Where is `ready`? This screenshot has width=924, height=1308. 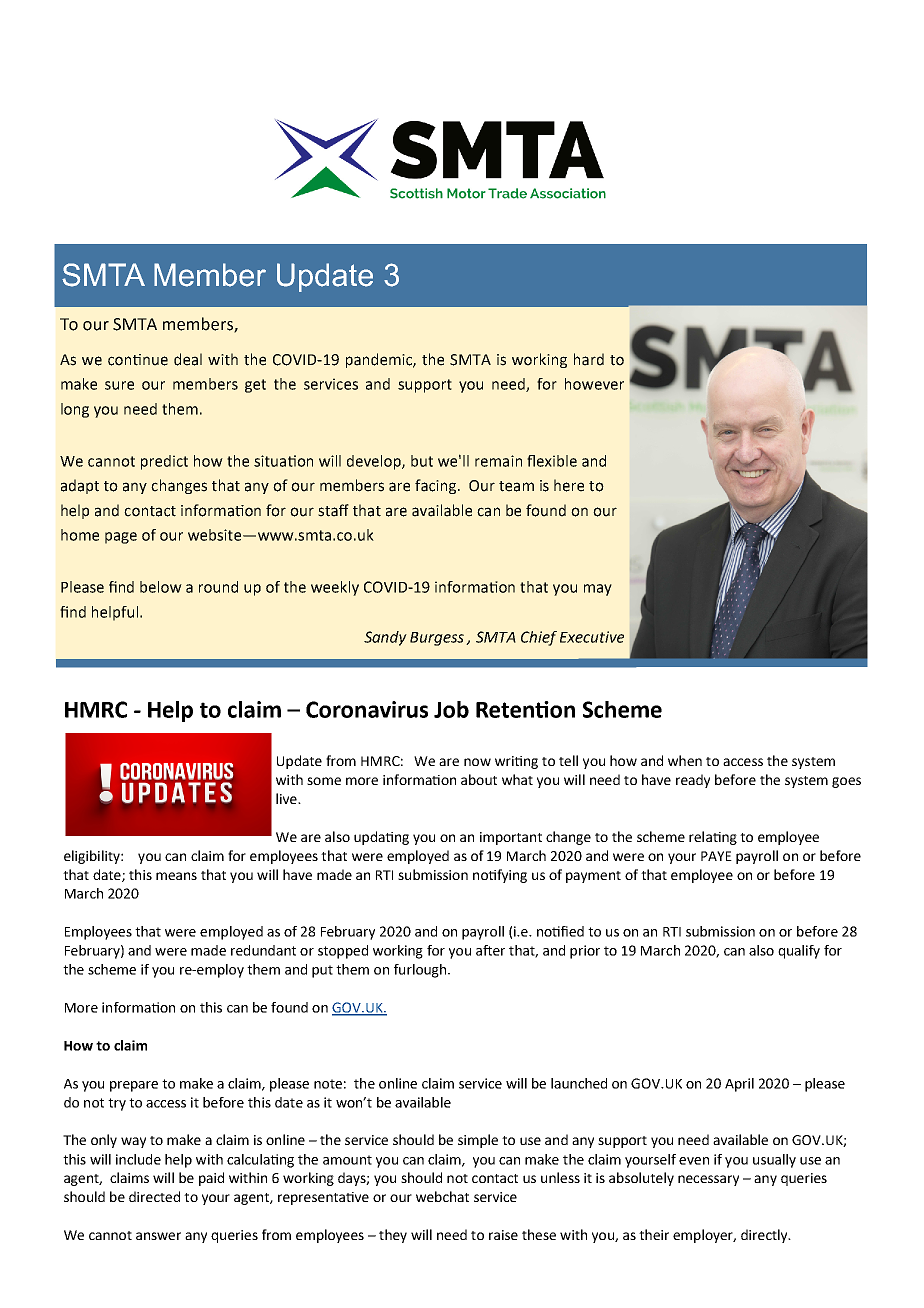 ready is located at coordinates (693, 781).
